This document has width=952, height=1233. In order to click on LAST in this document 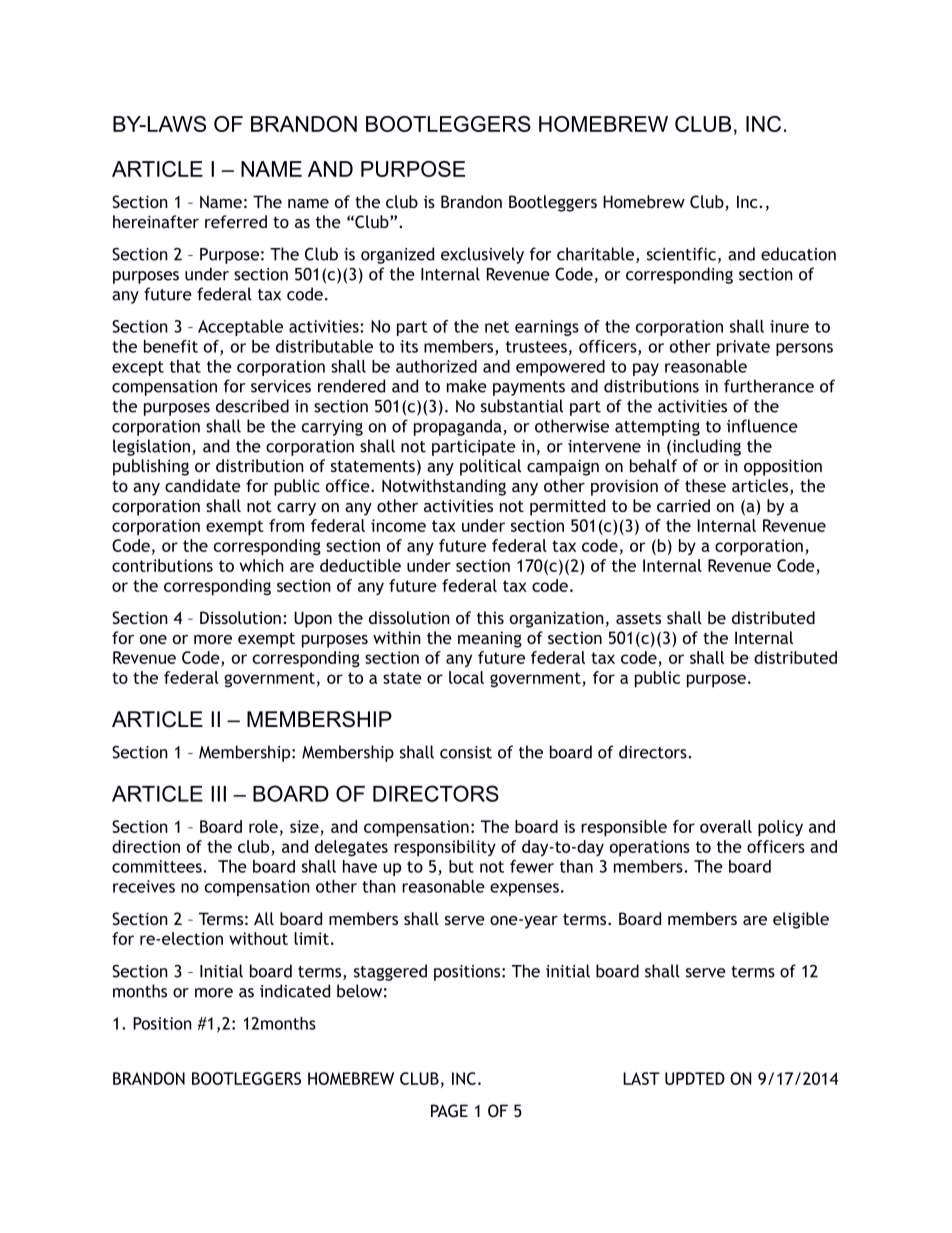, I will do `click(641, 1078)`.
